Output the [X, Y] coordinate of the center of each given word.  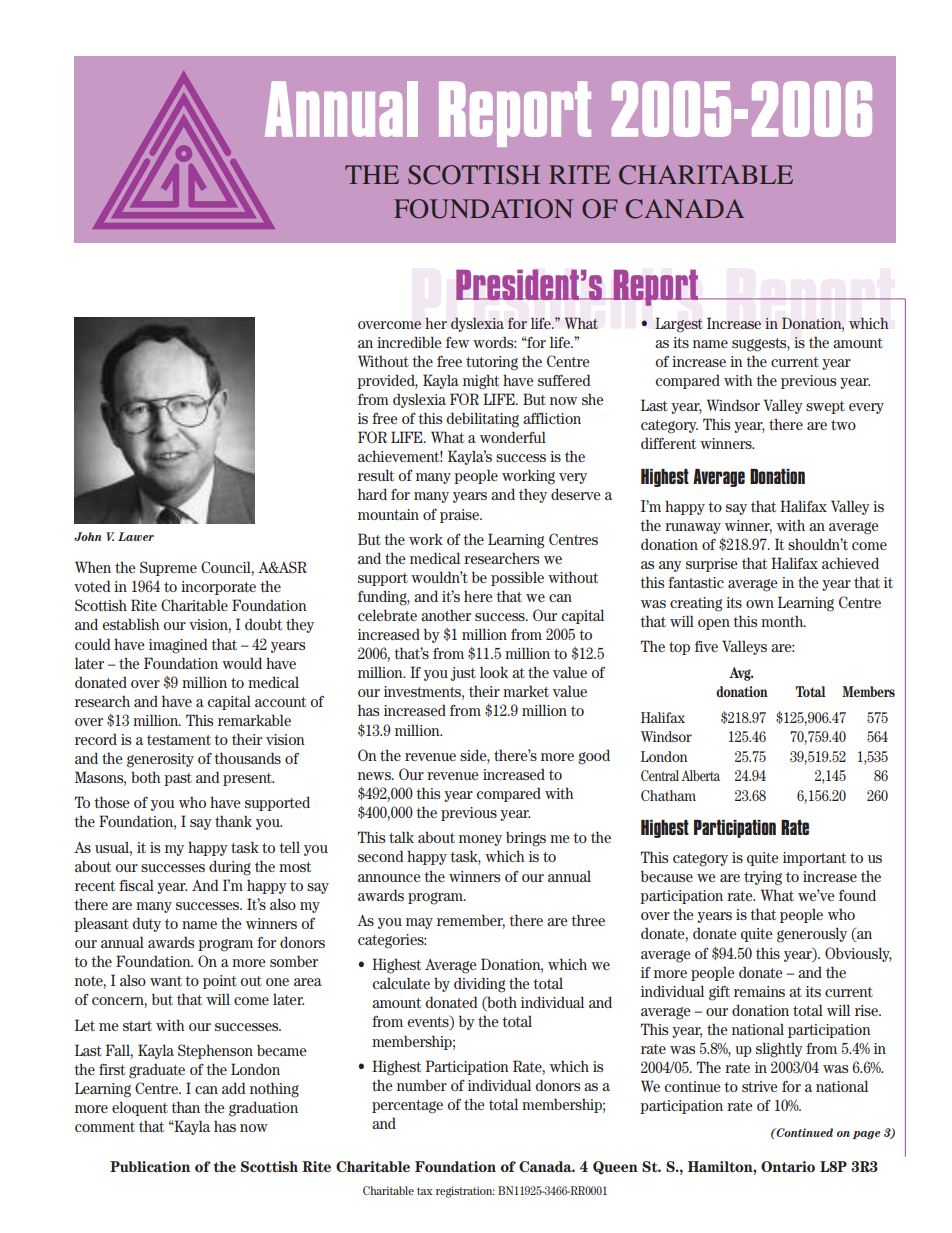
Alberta [700, 775]
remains [759, 991]
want [166, 981]
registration [465, 1192]
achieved [850, 563]
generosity [160, 760]
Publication [150, 1166]
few [458, 342]
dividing [479, 985]
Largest [679, 325]
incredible [409, 342]
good [594, 757]
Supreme [168, 568]
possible [517, 578]
